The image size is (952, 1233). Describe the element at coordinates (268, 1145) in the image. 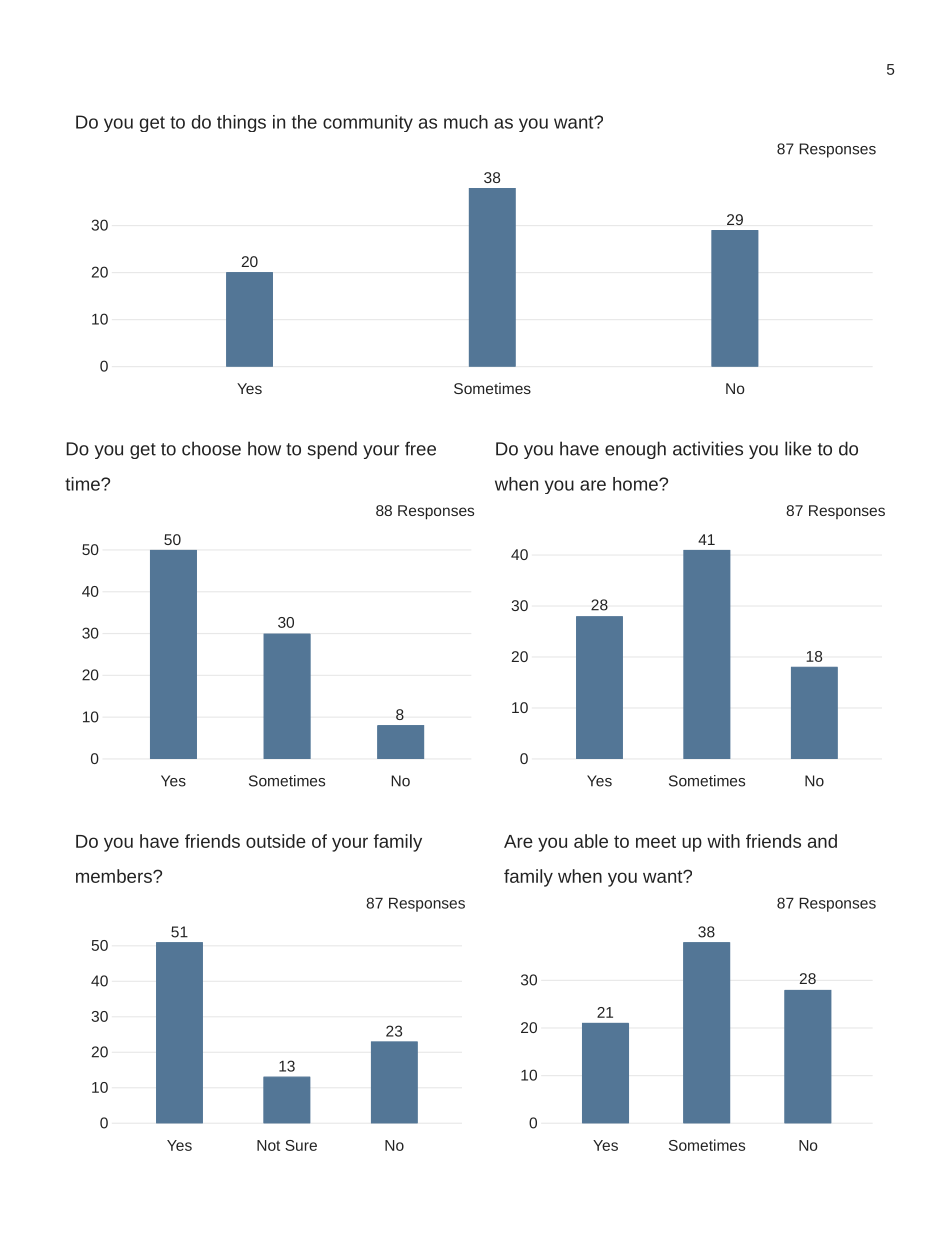

I see `Not` at that location.
